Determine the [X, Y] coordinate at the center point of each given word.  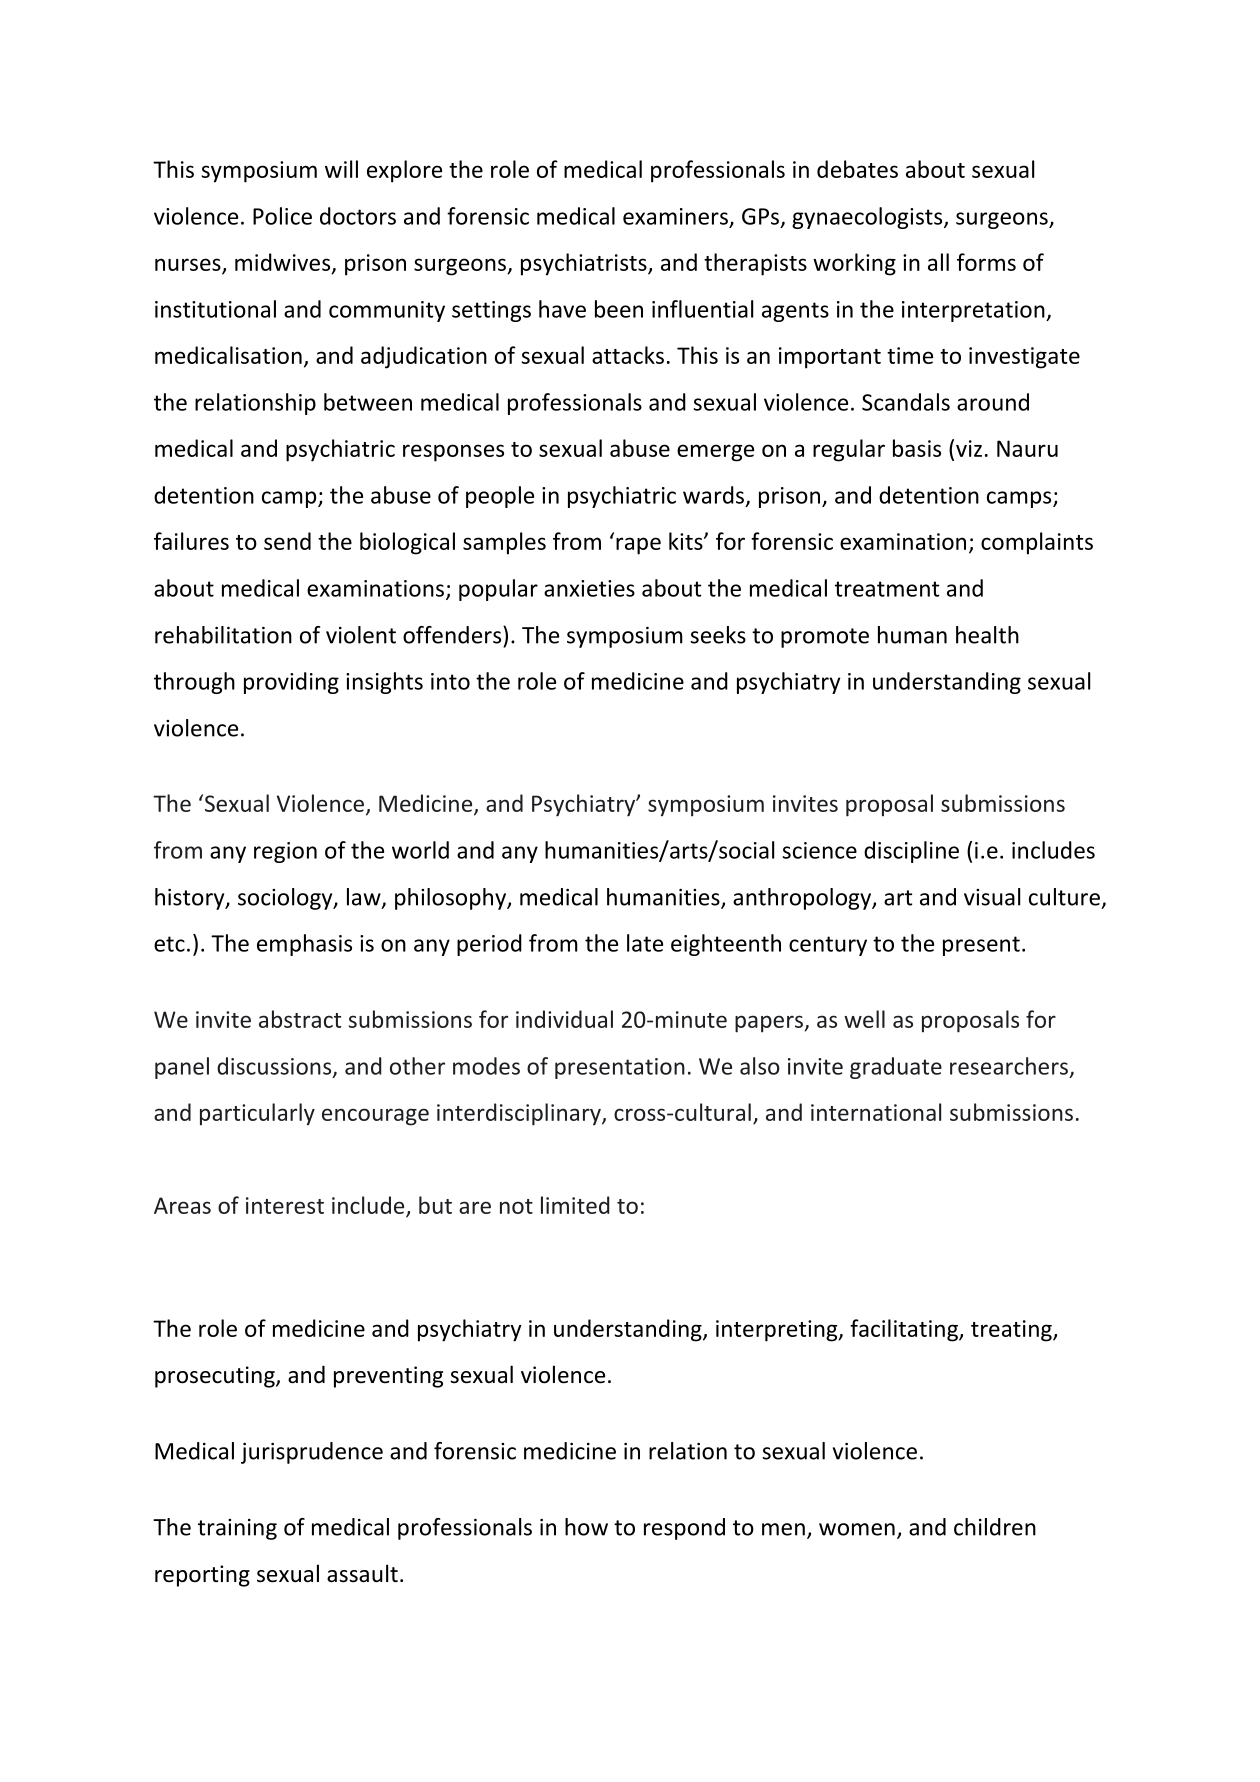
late [645, 943]
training [237, 1529]
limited [575, 1205]
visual [992, 897]
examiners [675, 216]
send [287, 541]
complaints [1037, 543]
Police [282, 216]
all [938, 262]
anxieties [589, 588]
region [285, 852]
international [876, 1112]
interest [285, 1205]
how [586, 1527]
